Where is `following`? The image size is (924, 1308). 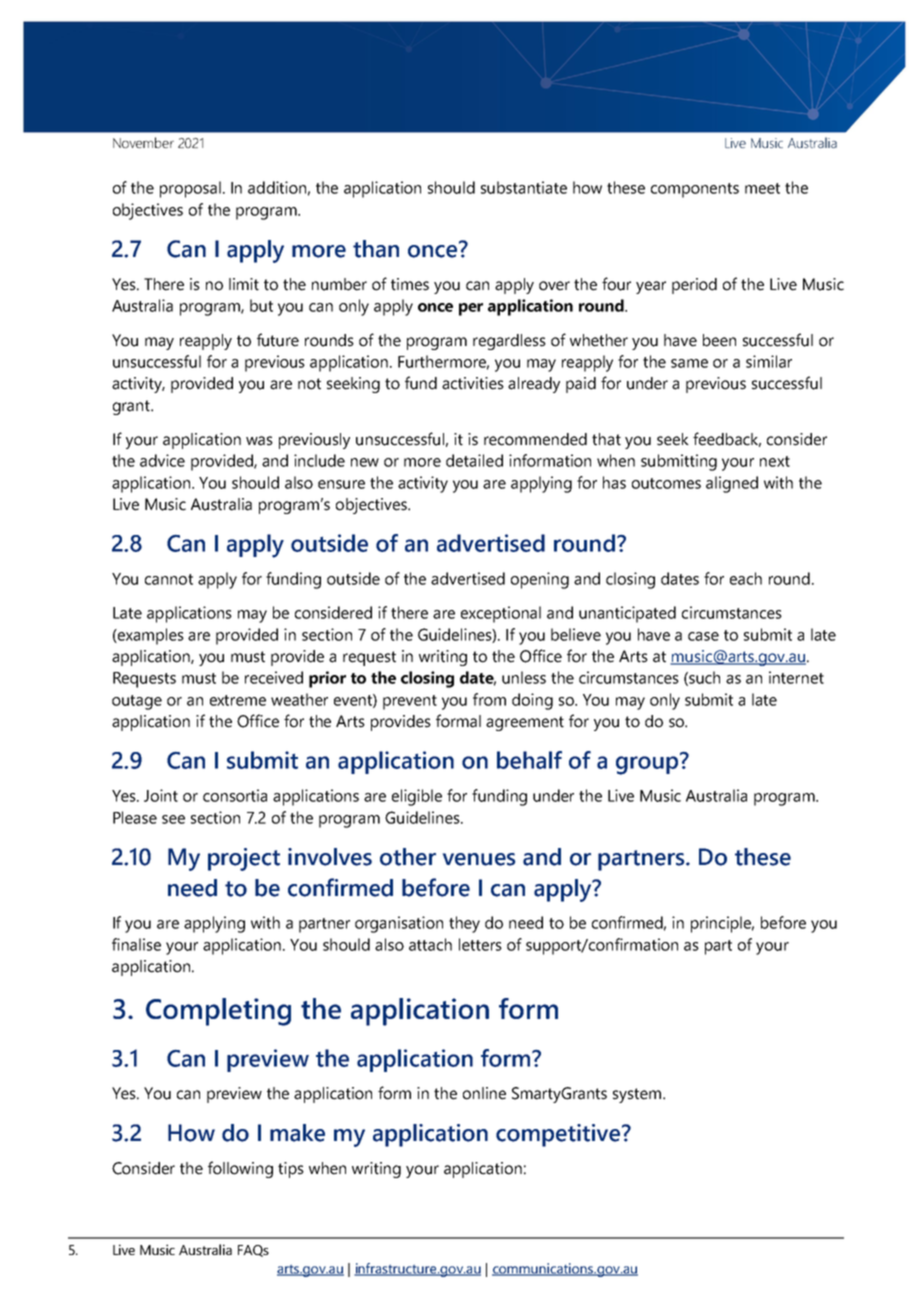 following is located at coordinates (240, 1169).
